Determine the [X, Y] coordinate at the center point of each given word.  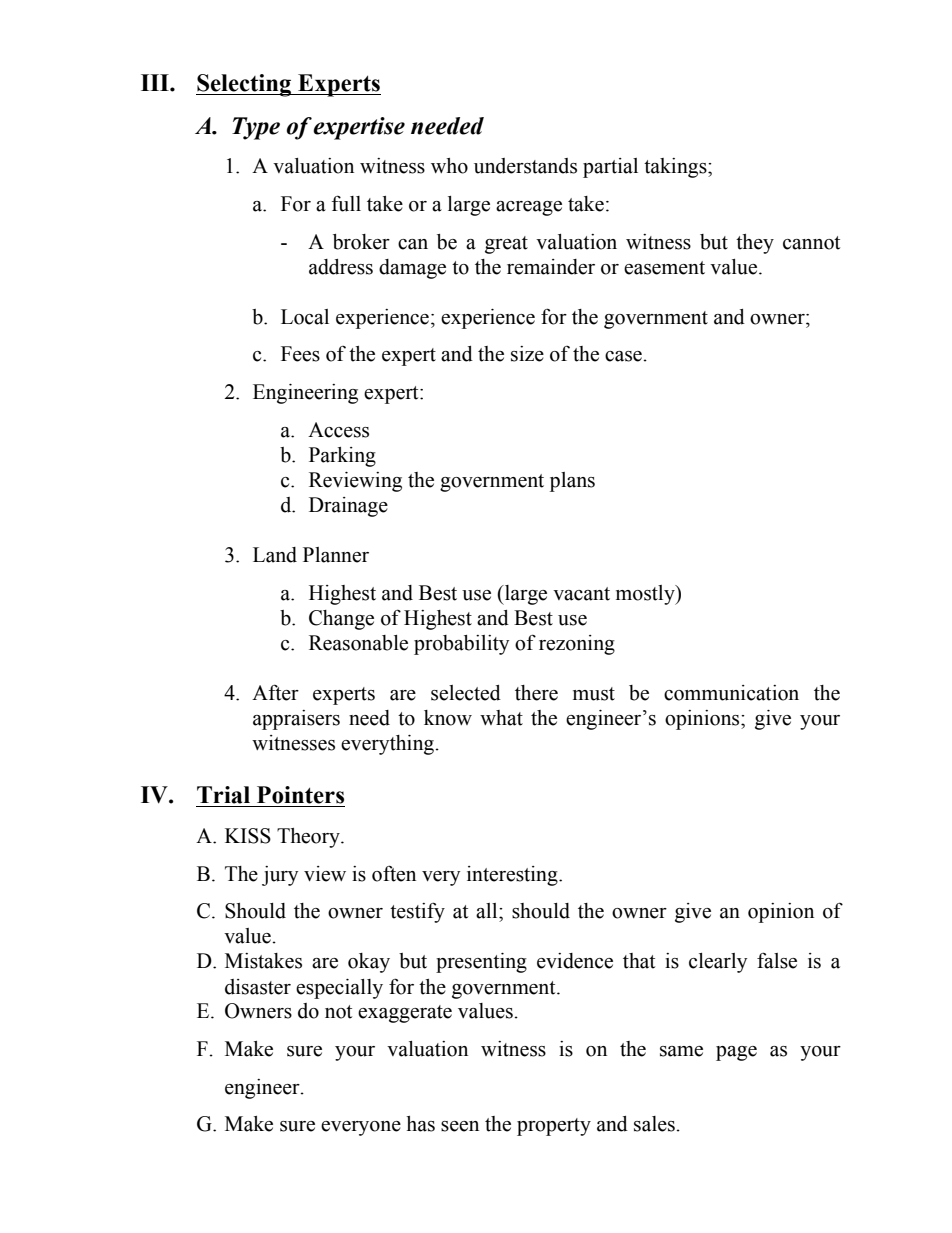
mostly [646, 595]
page [736, 1053]
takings [676, 168]
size [527, 354]
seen [460, 1126]
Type [256, 128]
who [449, 166]
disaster [258, 987]
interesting [513, 876]
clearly [718, 963]
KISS [248, 836]
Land [275, 555]
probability [461, 645]
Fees [300, 354]
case [624, 356]
